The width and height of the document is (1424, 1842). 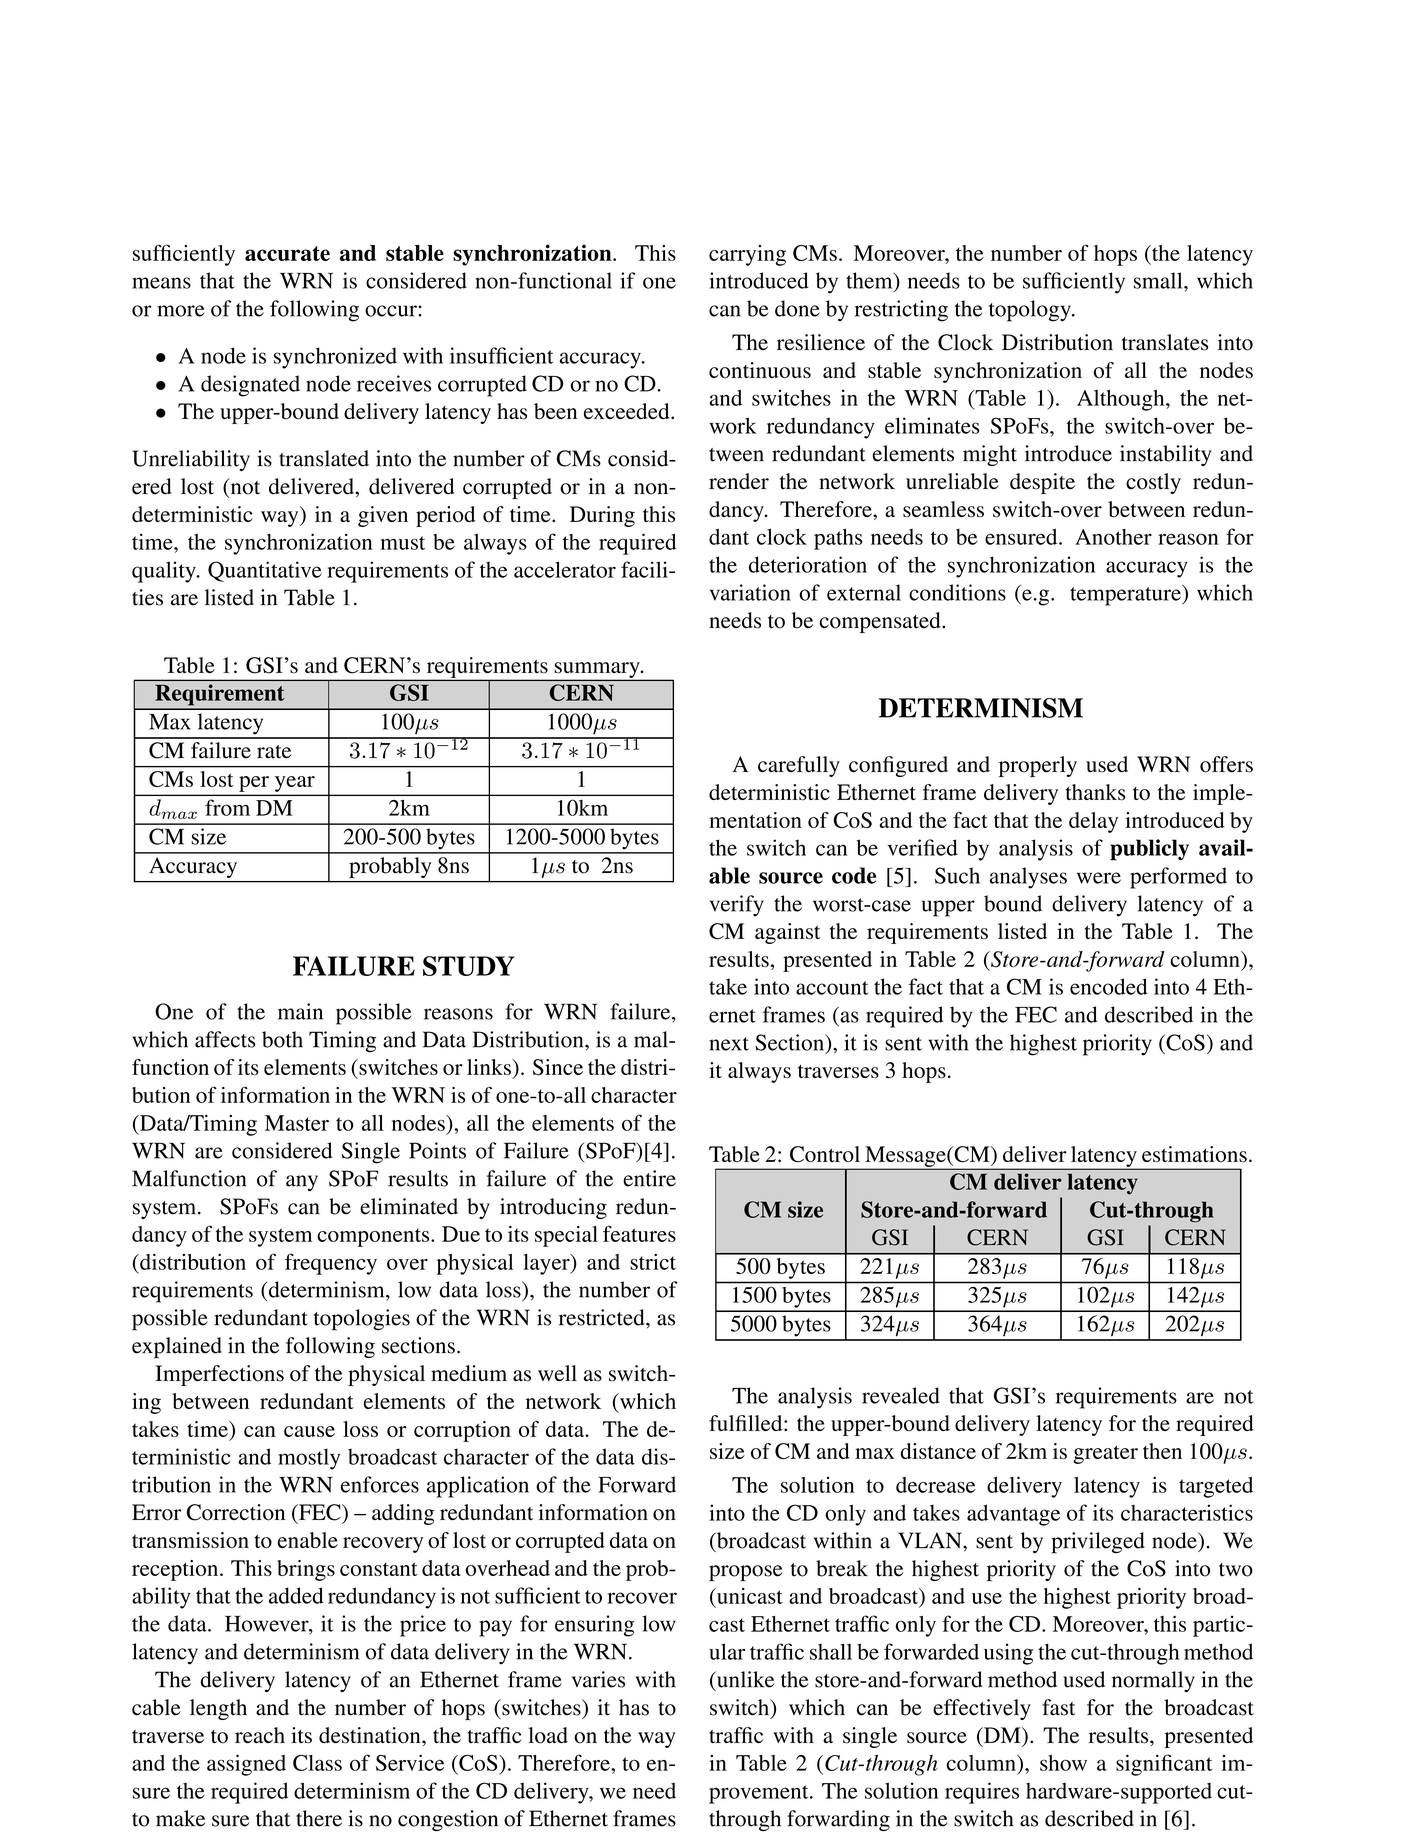 I want to click on both, so click(x=282, y=1039).
